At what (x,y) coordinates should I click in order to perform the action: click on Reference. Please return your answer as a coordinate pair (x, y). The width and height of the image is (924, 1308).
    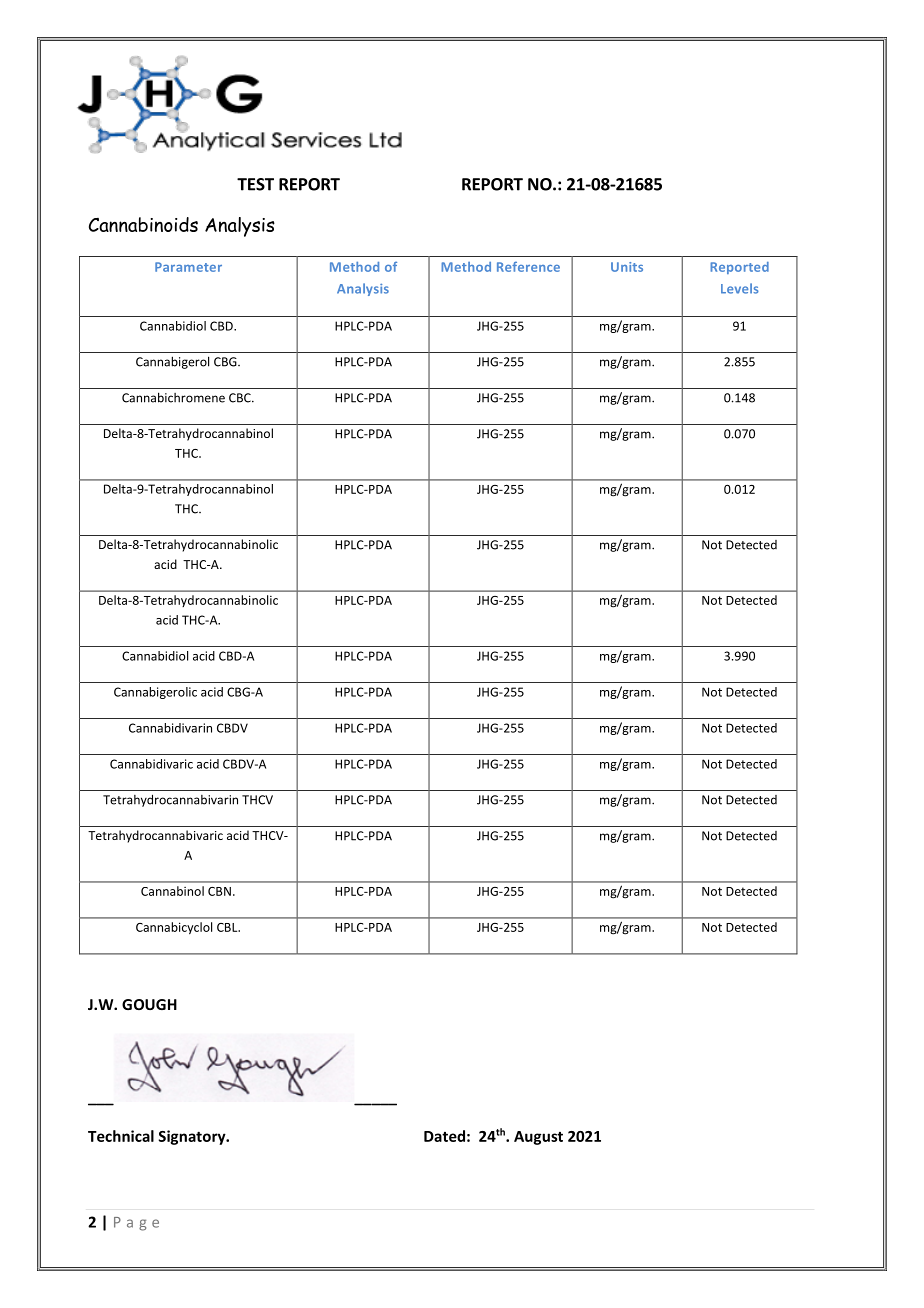
    Looking at the image, I should click on (528, 267).
